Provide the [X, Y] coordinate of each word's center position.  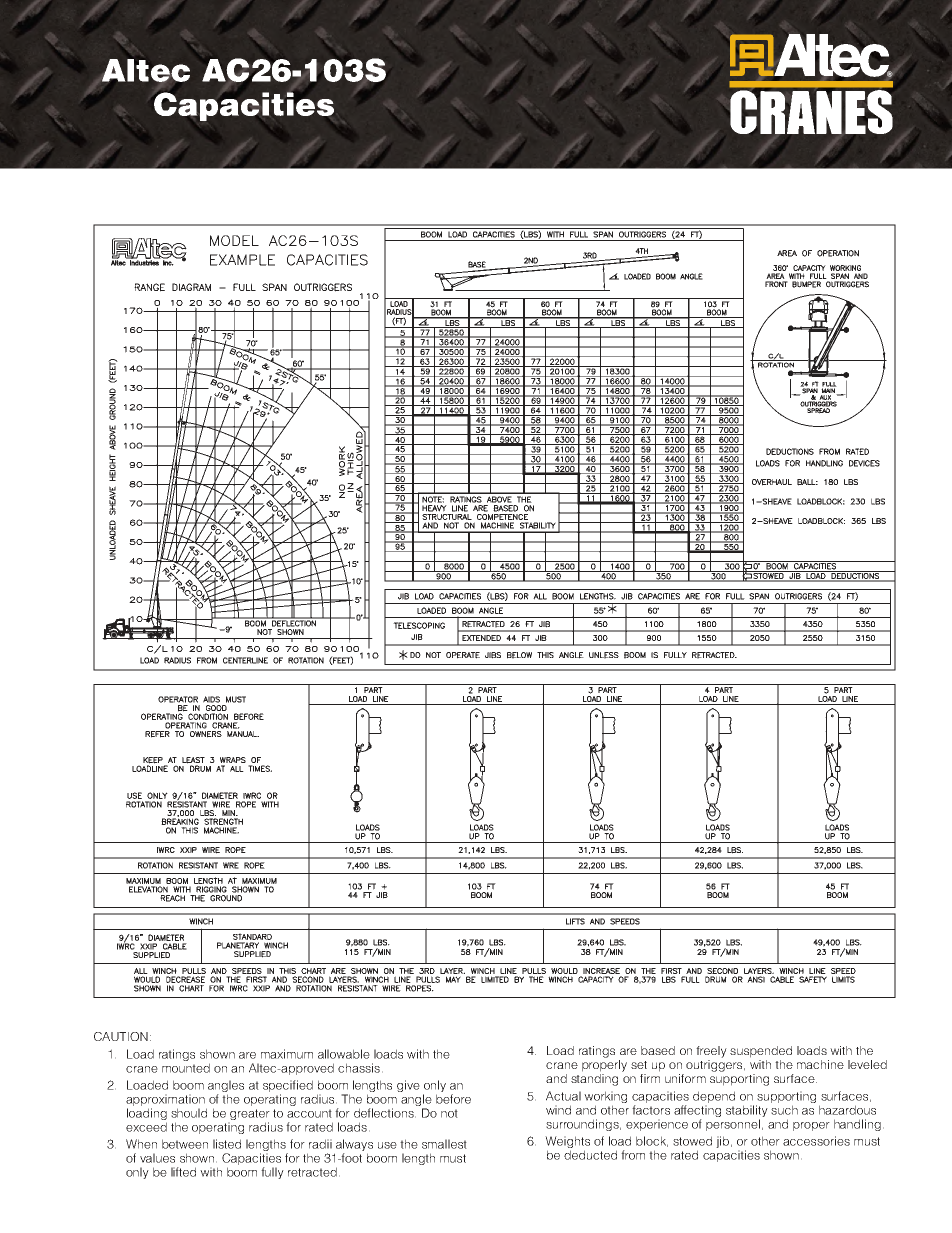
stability [747, 1111]
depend [714, 1097]
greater [249, 1116]
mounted [186, 1068]
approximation [165, 1100]
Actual [563, 1096]
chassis [359, 1068]
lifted [183, 1172]
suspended [761, 1052]
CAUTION [121, 1036]
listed [227, 1144]
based [658, 1050]
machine [820, 1064]
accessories [816, 1141]
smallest [444, 1144]
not [449, 1113]
